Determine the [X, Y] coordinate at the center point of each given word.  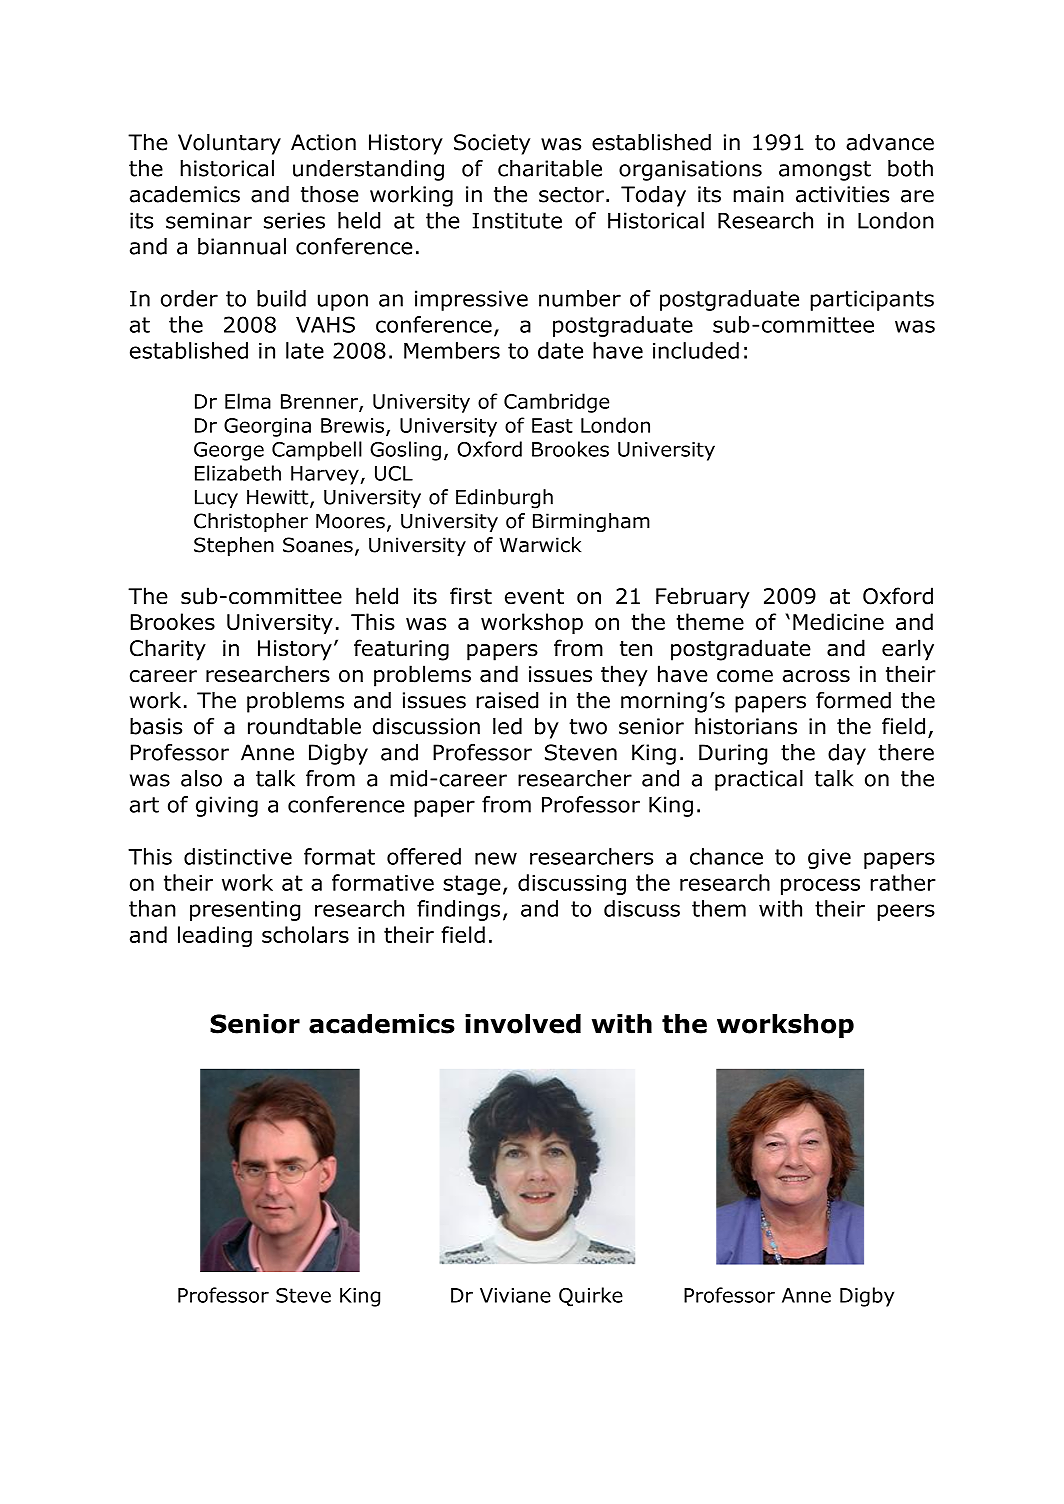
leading [215, 936]
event [534, 597]
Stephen [234, 546]
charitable [550, 168]
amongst [825, 171]
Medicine [838, 621]
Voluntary [229, 144]
